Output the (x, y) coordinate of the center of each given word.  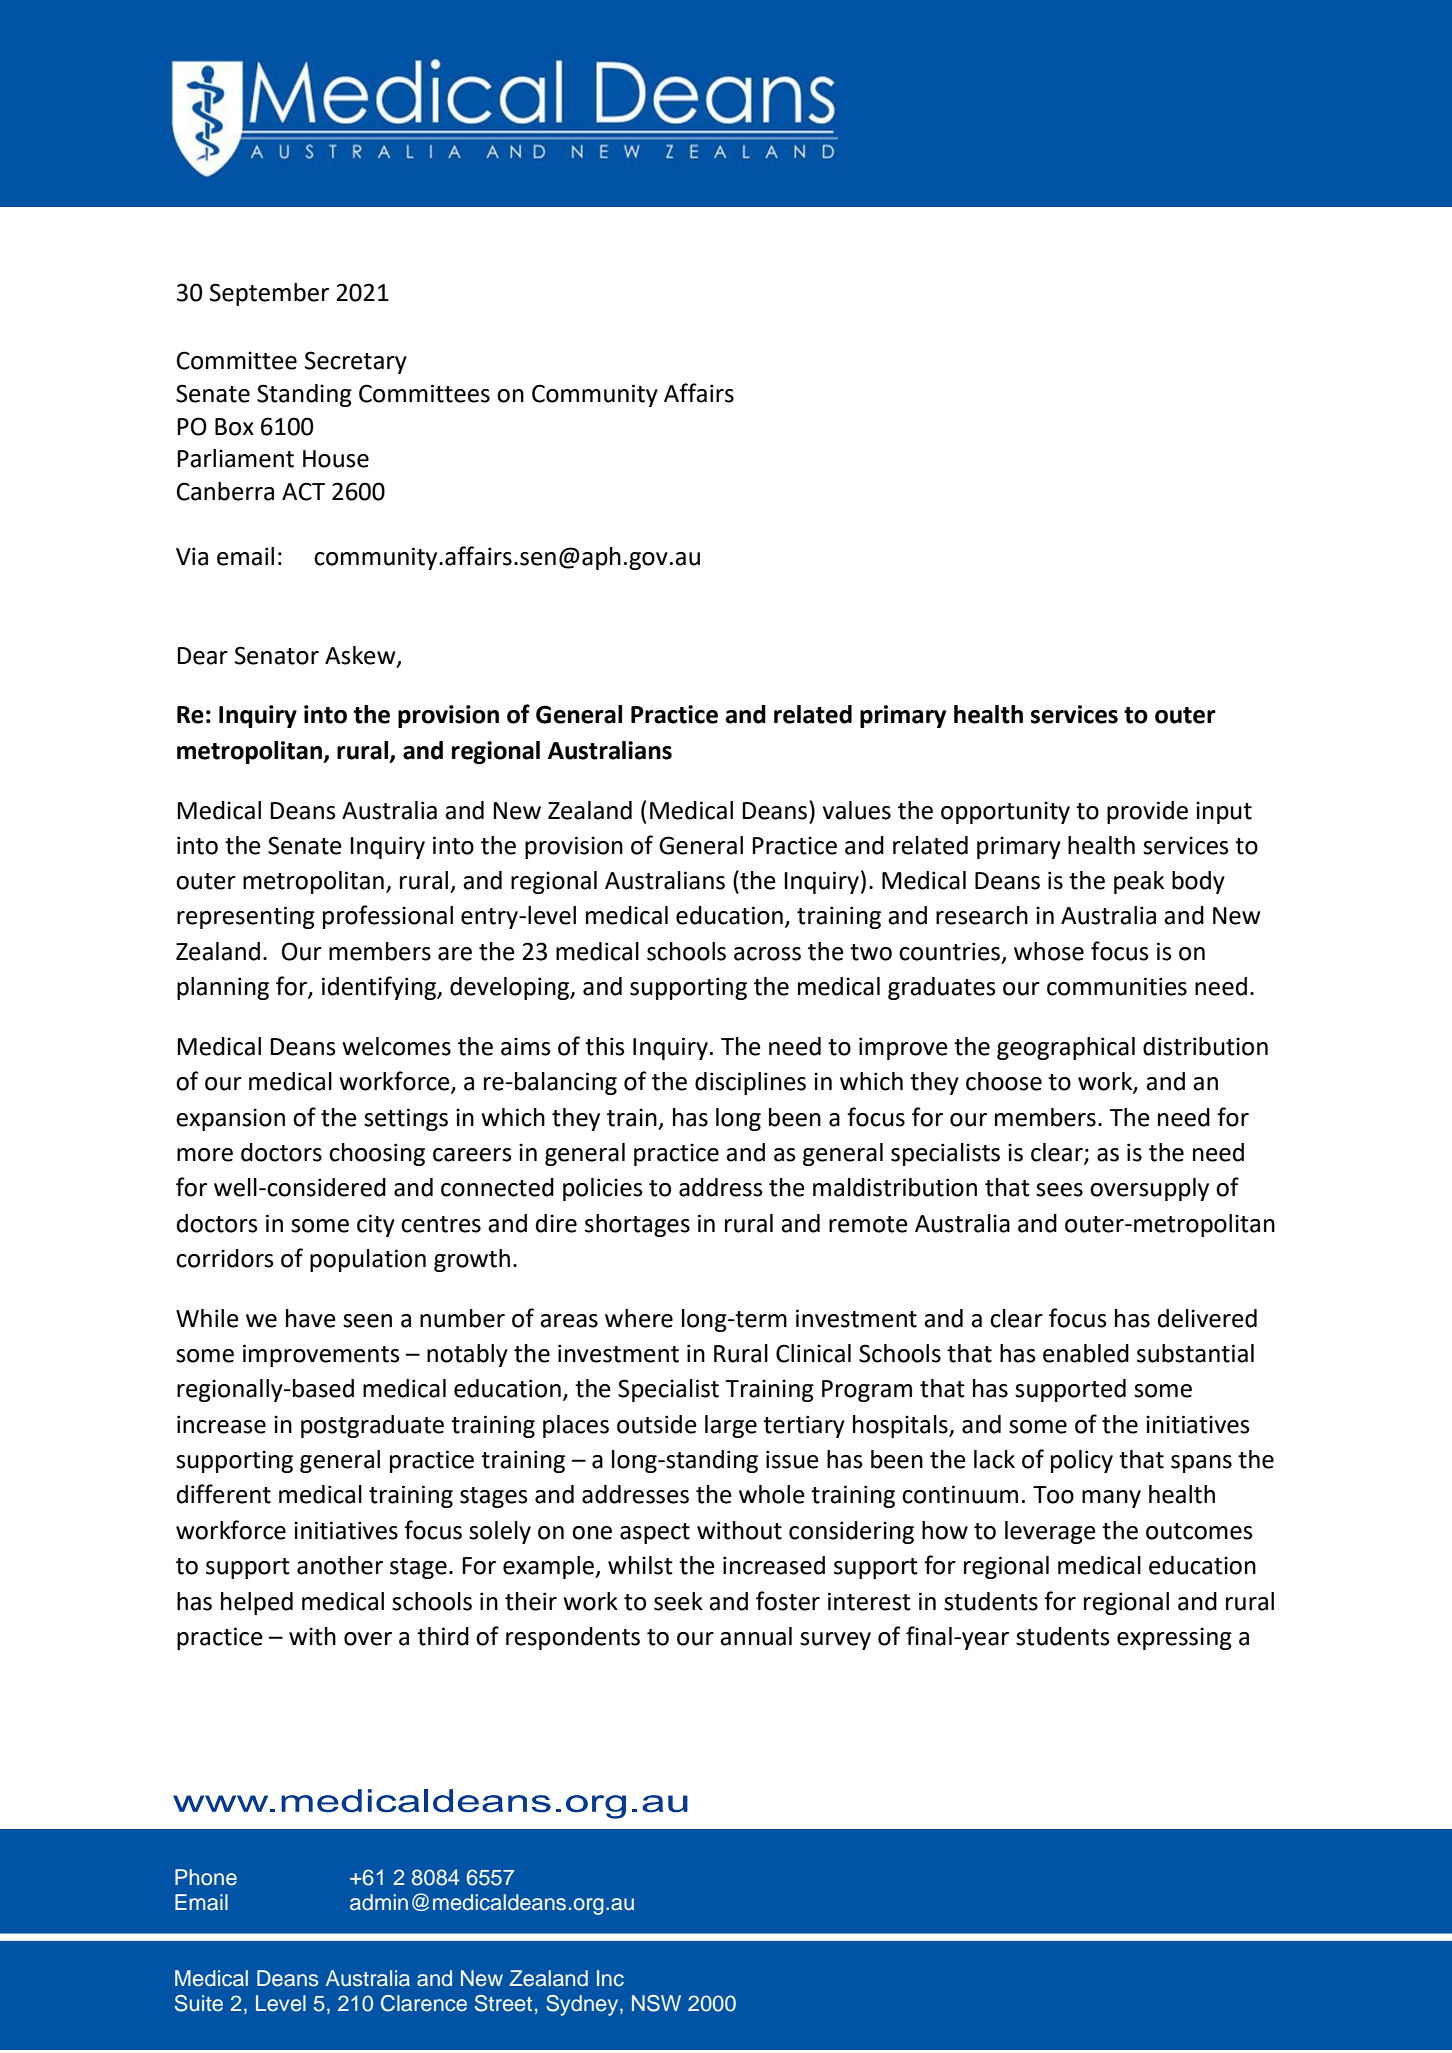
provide (1147, 812)
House (336, 459)
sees (1059, 1190)
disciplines (750, 1083)
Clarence (424, 2003)
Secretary (356, 362)
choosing (377, 1154)
